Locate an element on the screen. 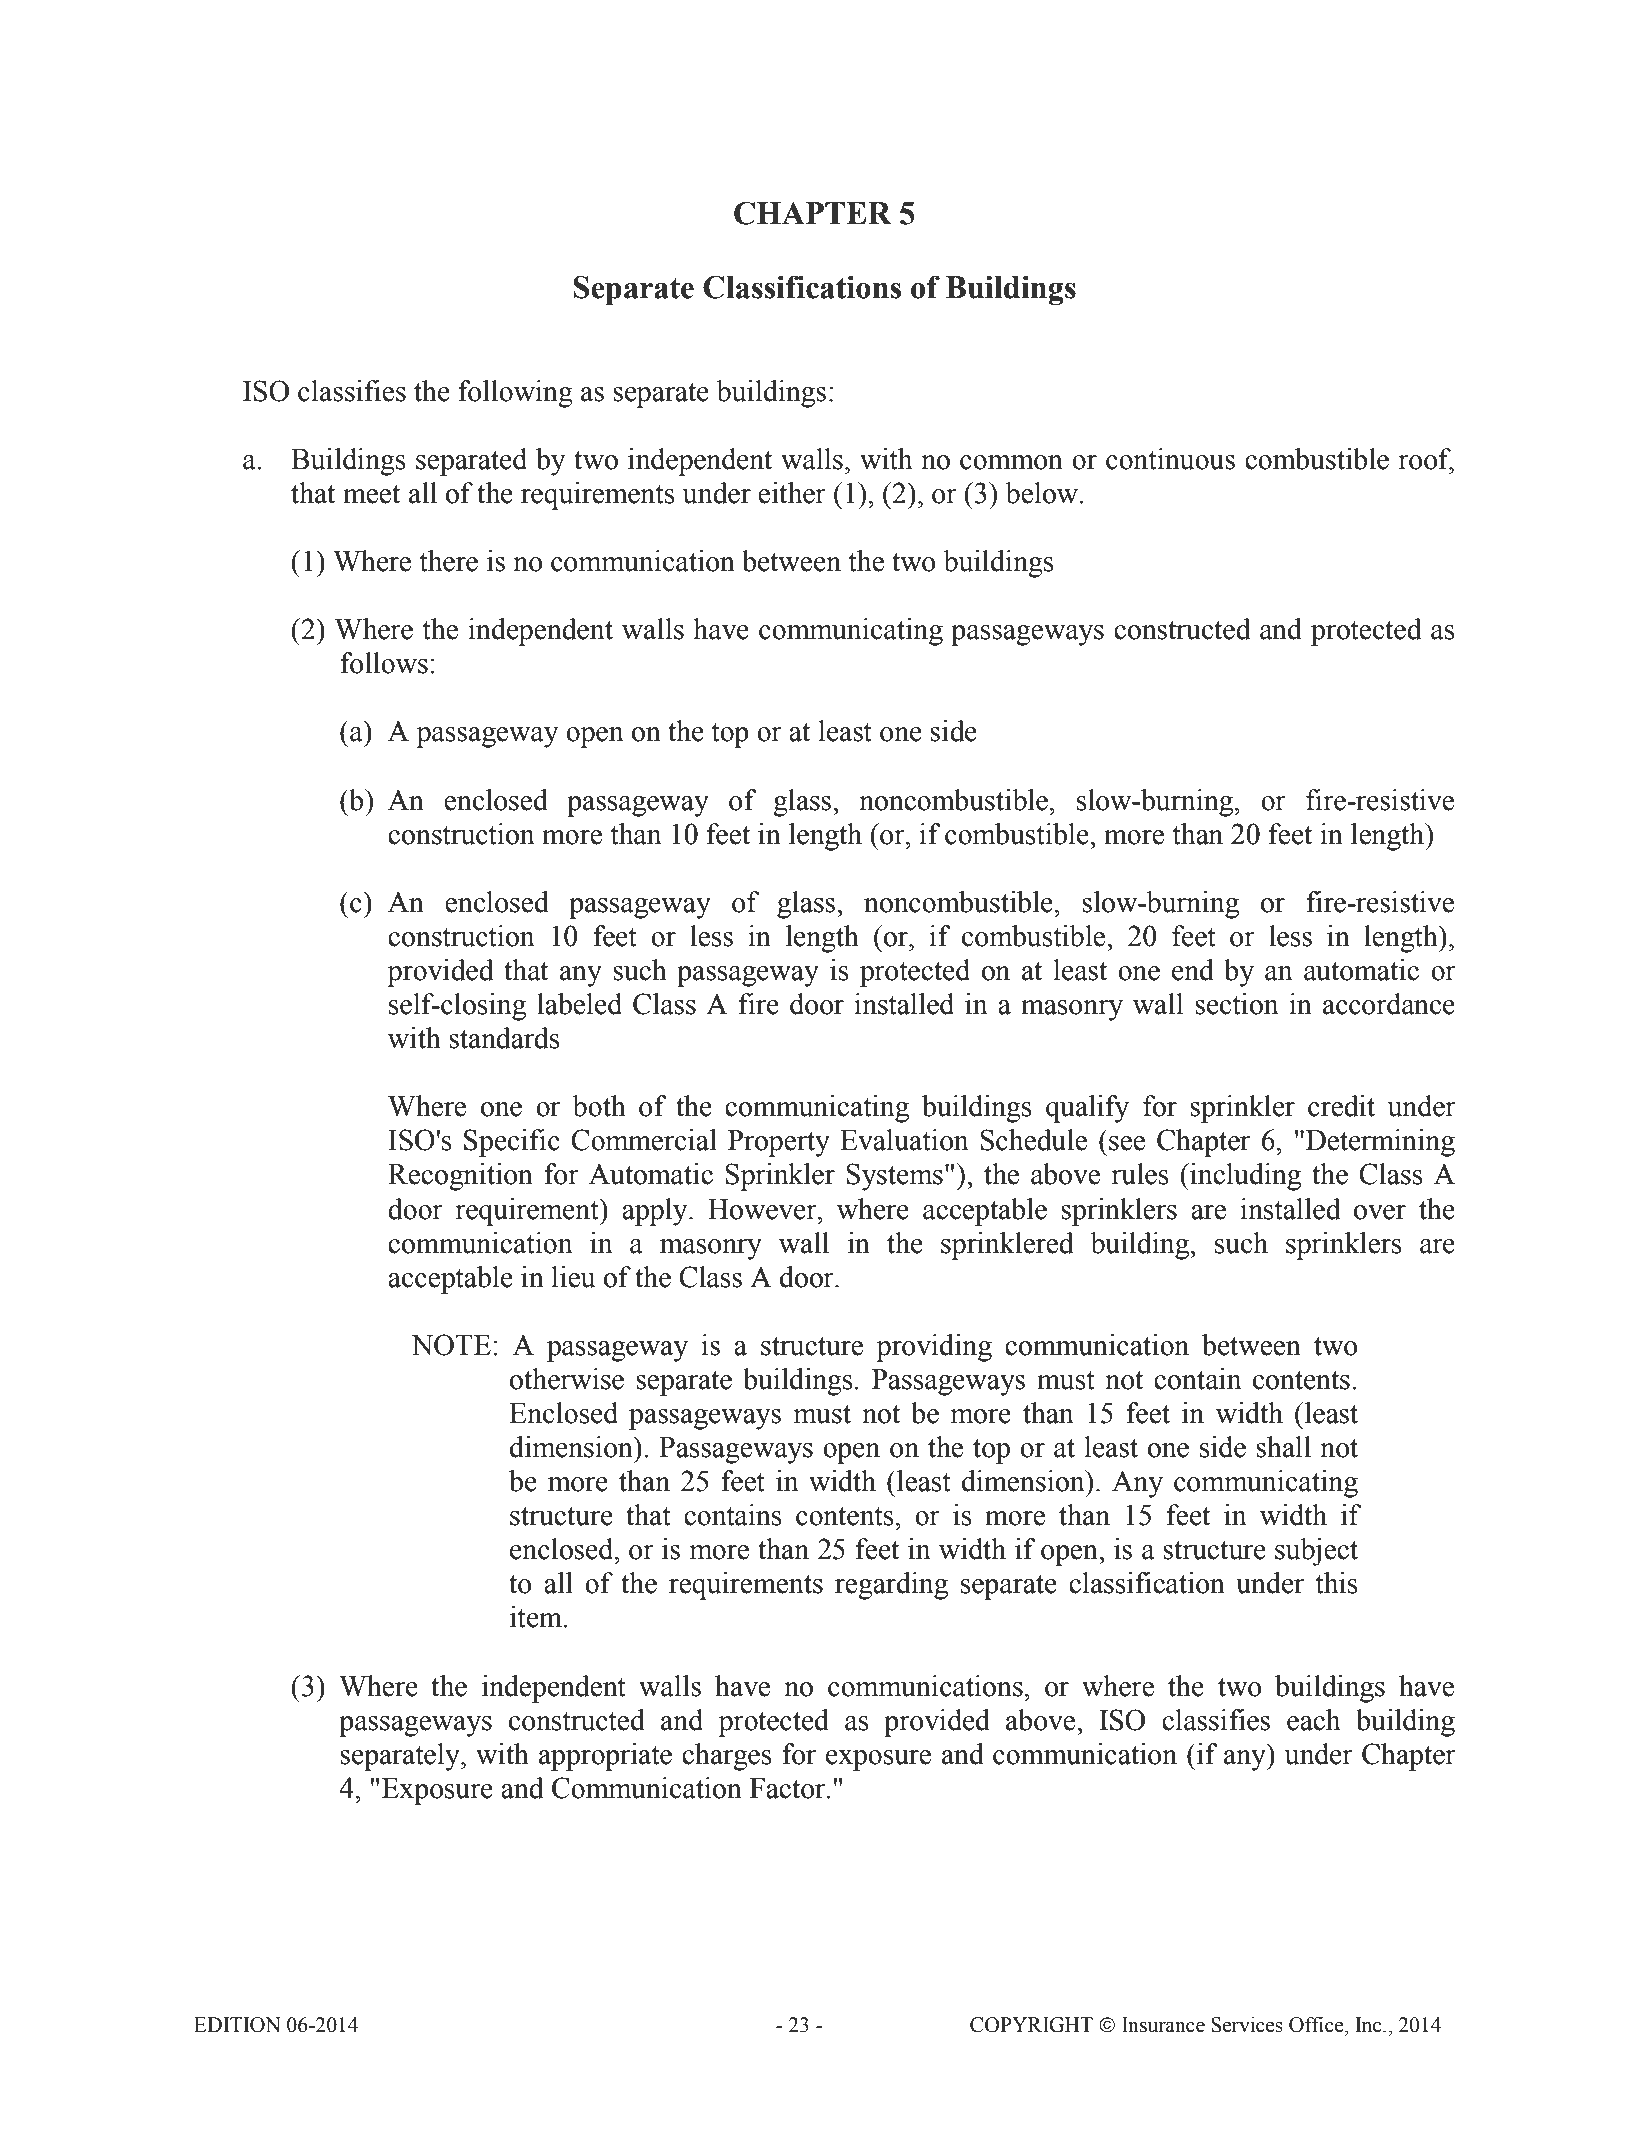  Property is located at coordinates (779, 1143).
